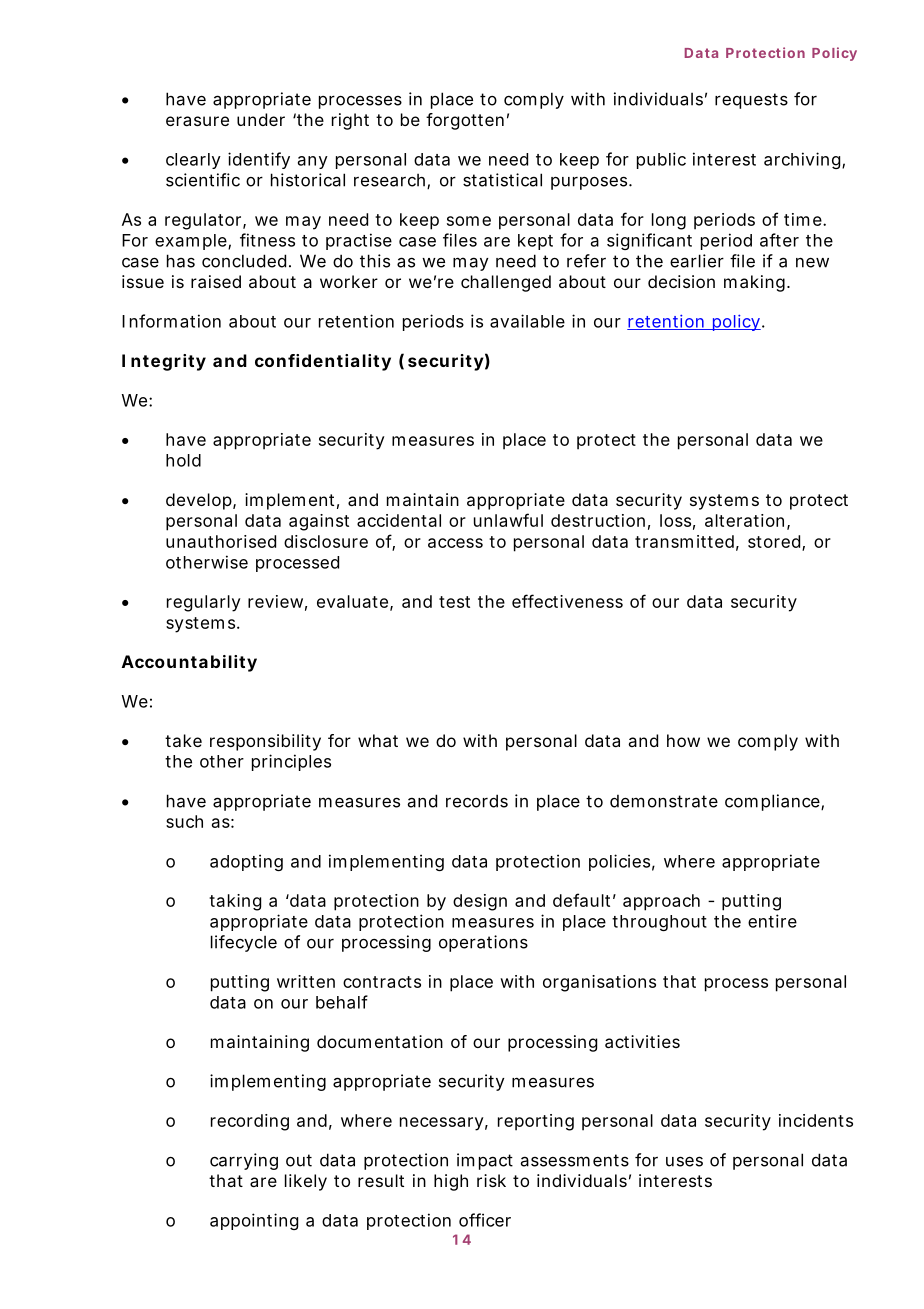 Image resolution: width=924 pixels, height=1309 pixels. What do you see at coordinates (246, 862) in the image?
I see `adopting` at bounding box center [246, 862].
